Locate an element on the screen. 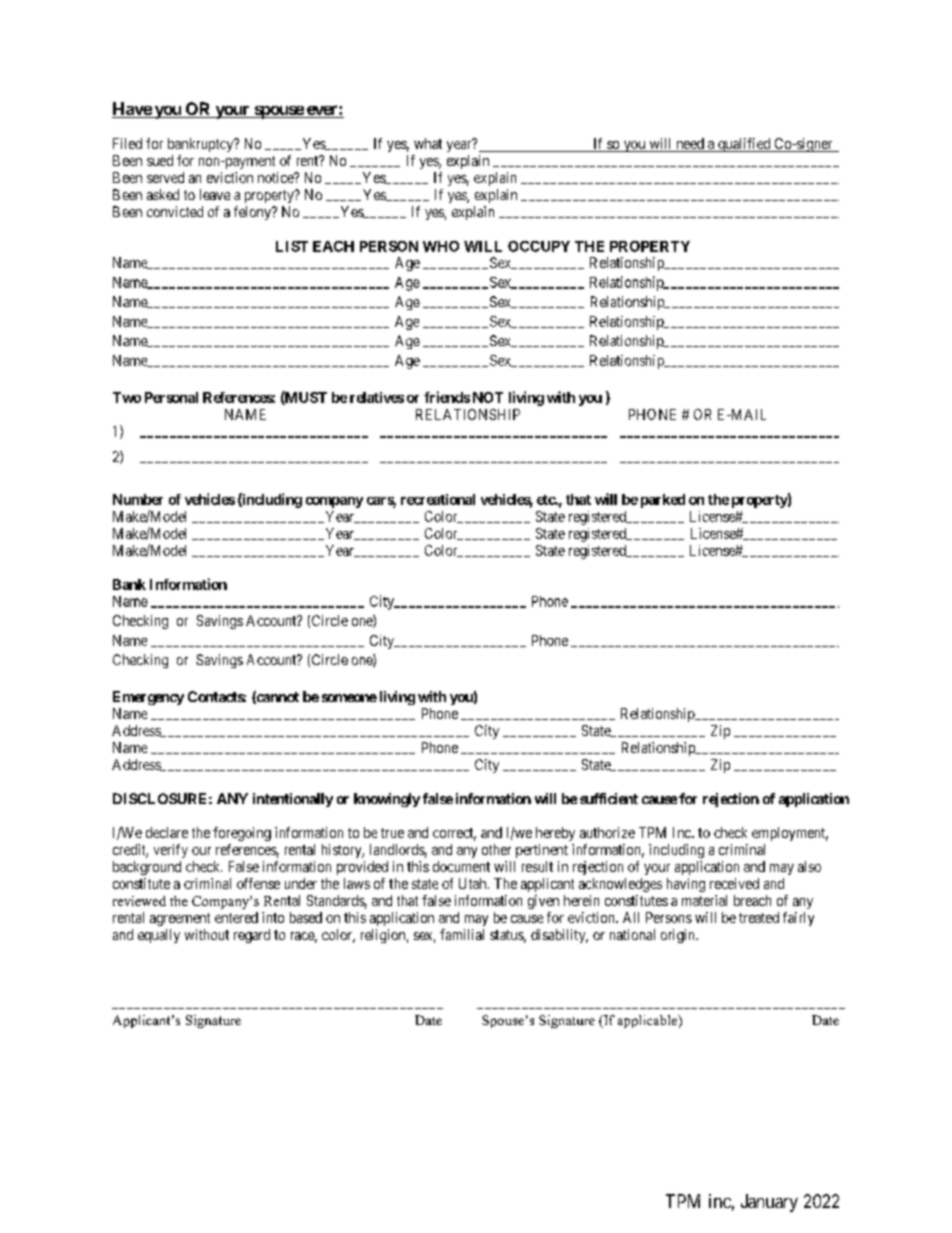  sufficient is located at coordinates (609, 798).
